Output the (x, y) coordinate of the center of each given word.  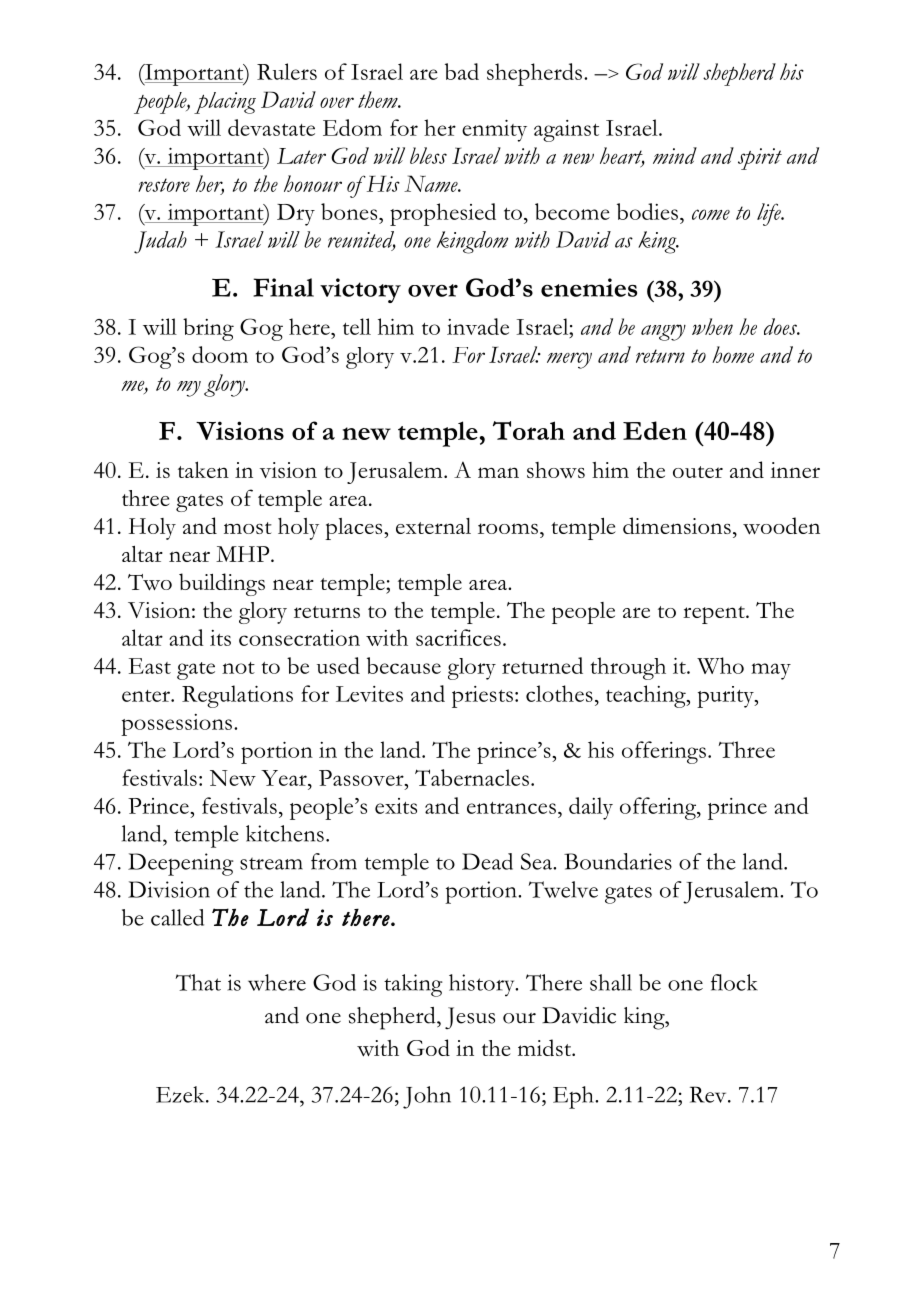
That (198, 982)
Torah (529, 430)
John (427, 1097)
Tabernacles (472, 777)
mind (675, 155)
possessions (176, 725)
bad (462, 71)
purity (726, 697)
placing (225, 103)
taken (203, 469)
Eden (655, 430)
